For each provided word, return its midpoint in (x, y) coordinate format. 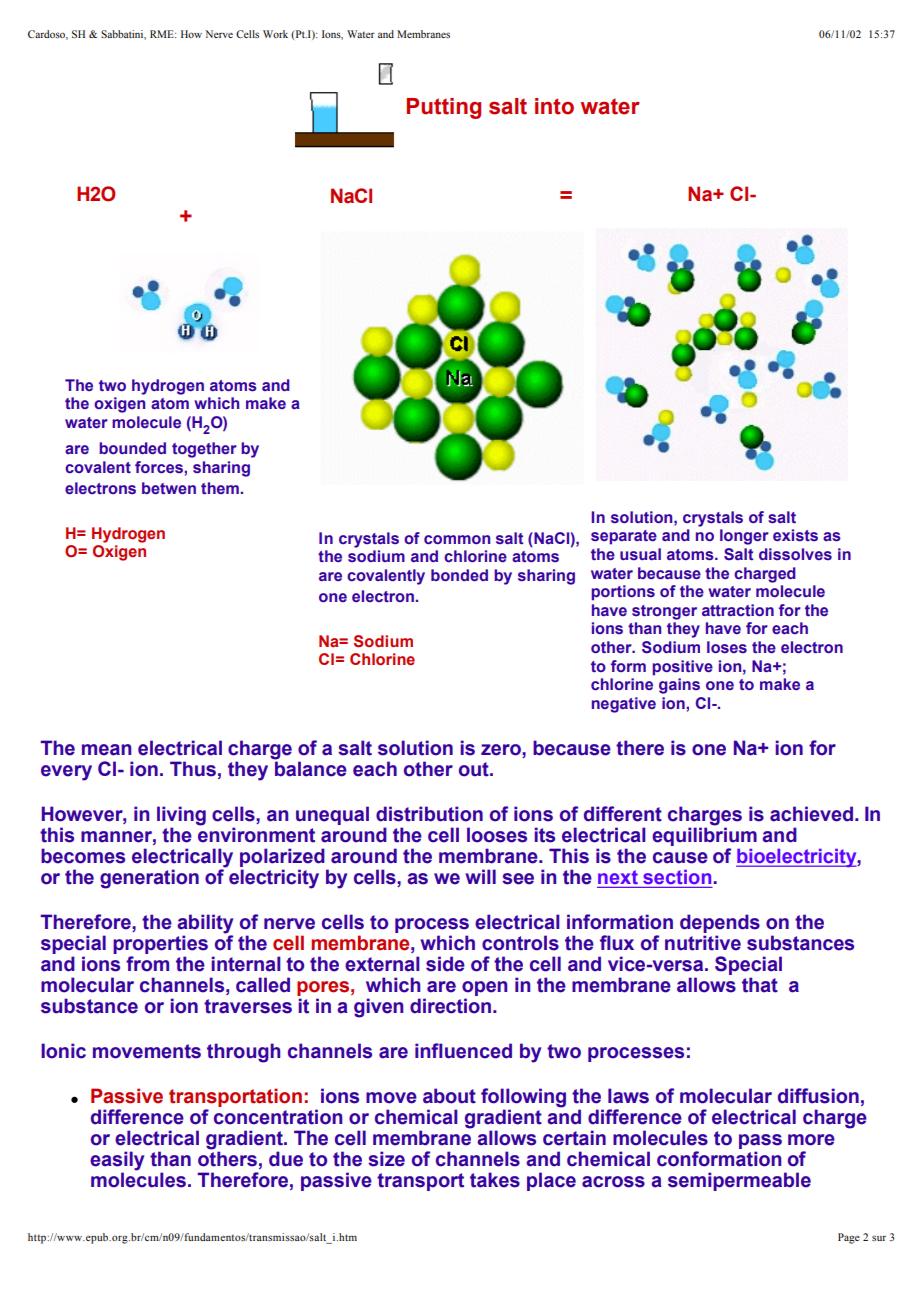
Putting (444, 108)
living (181, 816)
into (554, 106)
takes (495, 1180)
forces (159, 467)
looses (497, 835)
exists (795, 535)
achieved (813, 814)
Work (275, 34)
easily (117, 1162)
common (457, 539)
